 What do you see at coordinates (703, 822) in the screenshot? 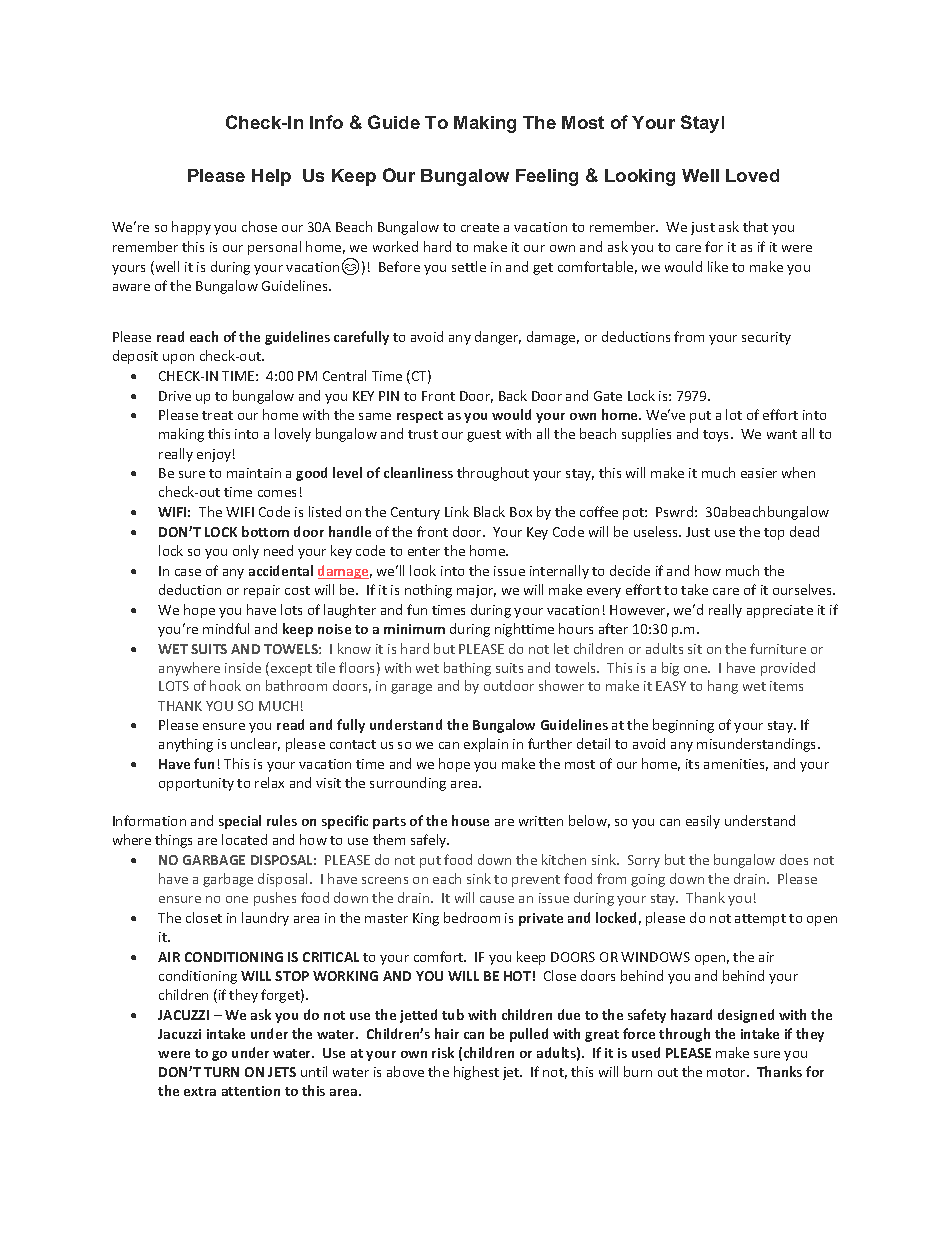
I see `easily` at bounding box center [703, 822].
